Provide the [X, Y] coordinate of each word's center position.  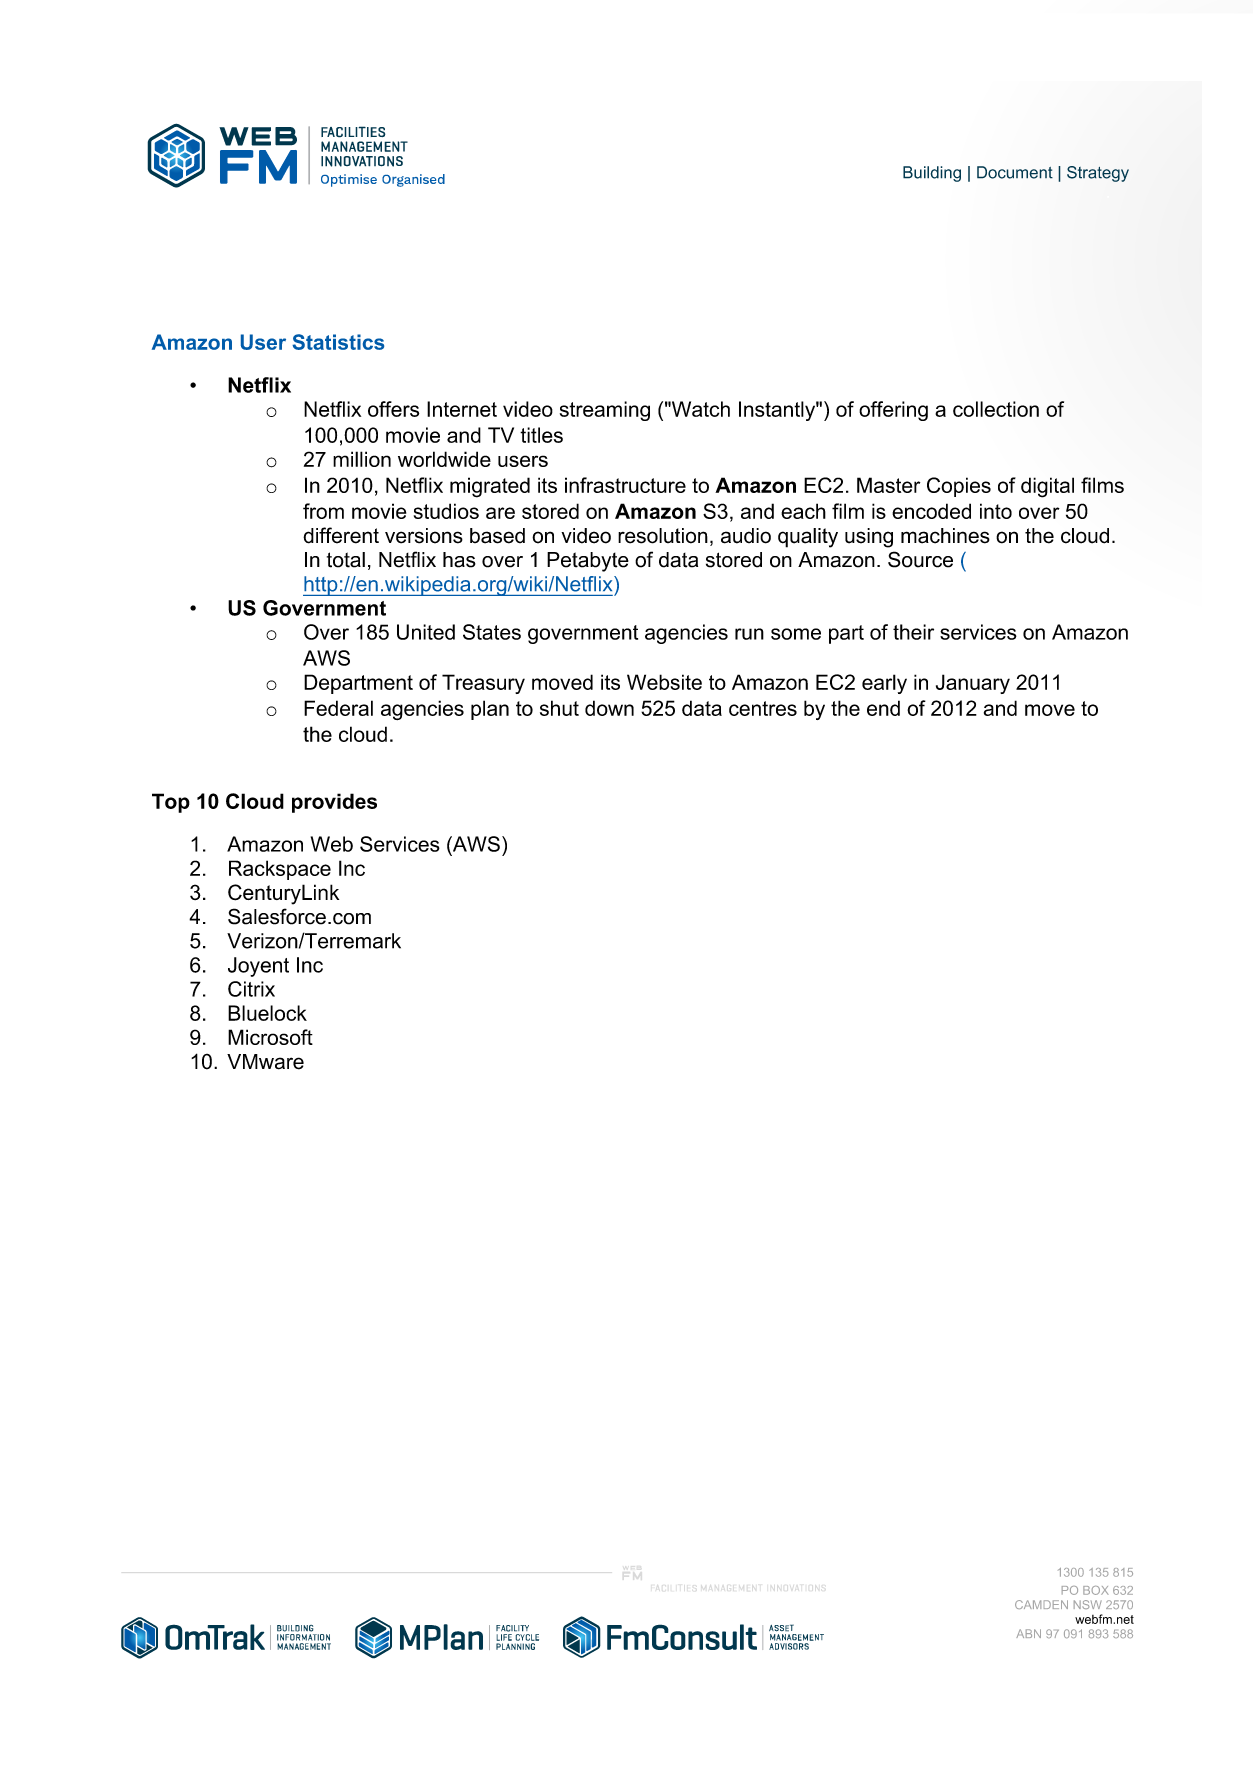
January [973, 684]
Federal [338, 708]
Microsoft [270, 1037]
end [883, 708]
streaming [605, 411]
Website [664, 682]
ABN [1028, 1633]
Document [1015, 172]
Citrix [251, 989]
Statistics [338, 342]
